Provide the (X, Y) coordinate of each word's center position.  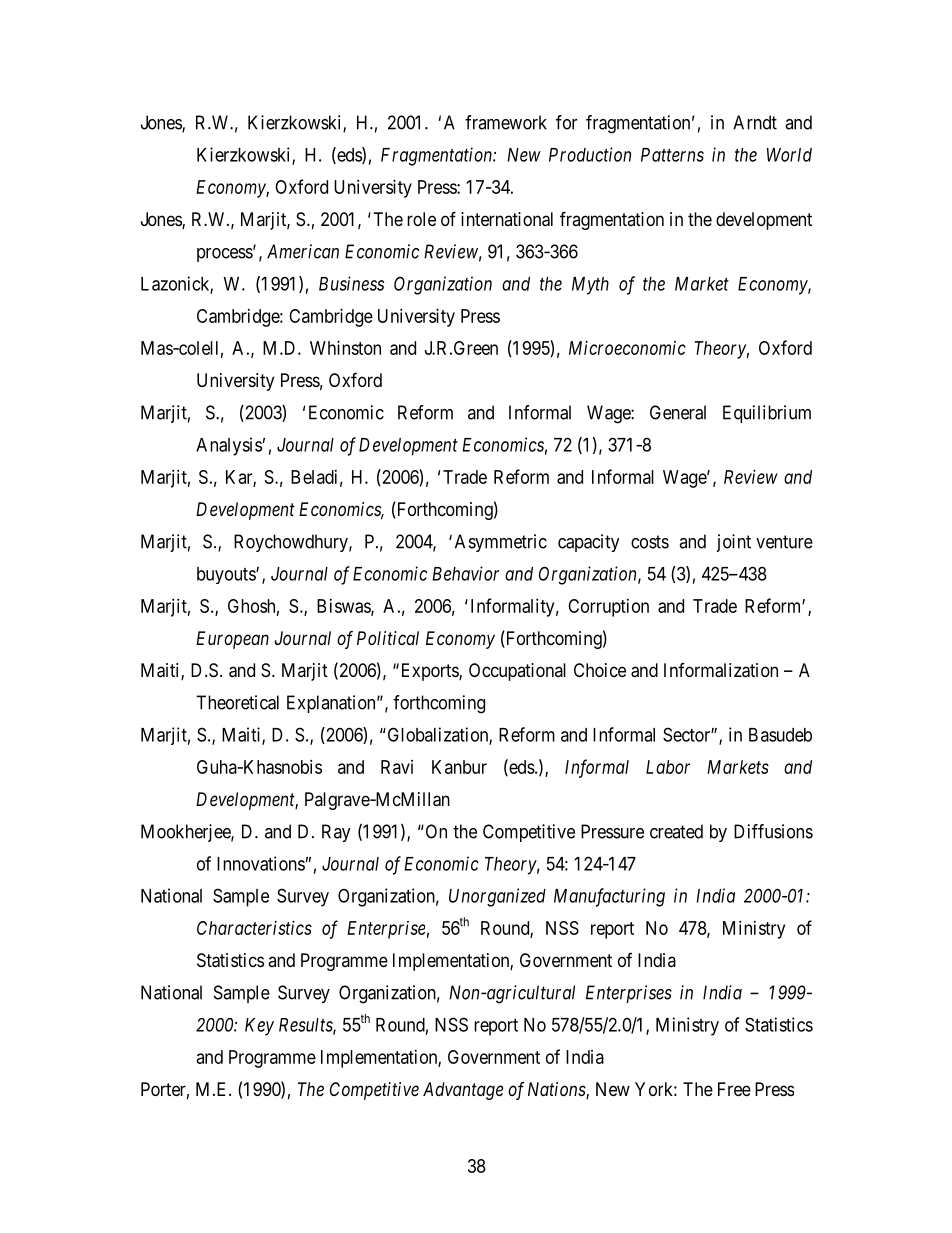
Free (734, 1089)
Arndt (755, 122)
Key (259, 1027)
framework (506, 122)
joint (733, 543)
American (303, 251)
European (232, 640)
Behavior (465, 573)
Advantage (463, 1091)
